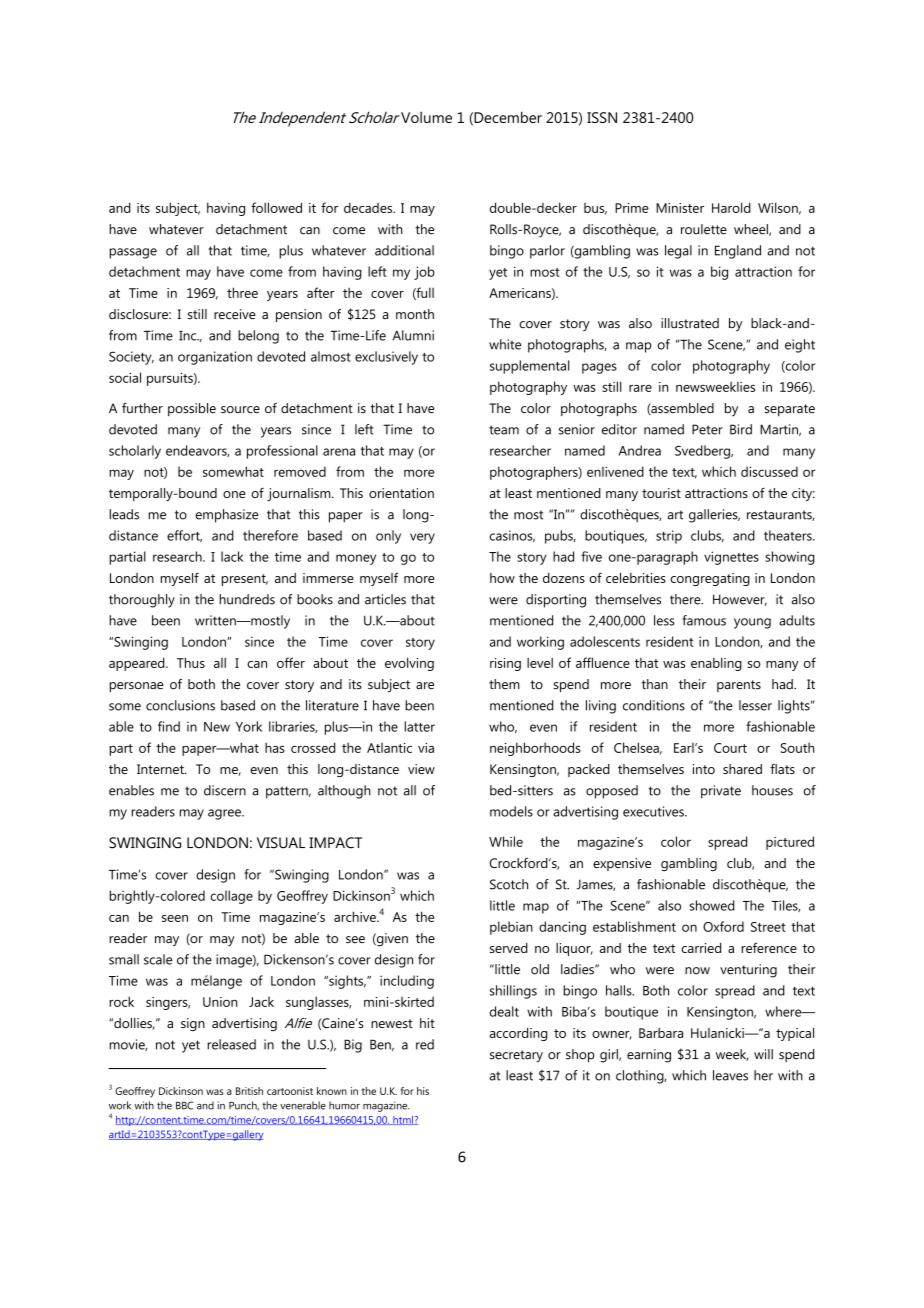 The image size is (924, 1308). What do you see at coordinates (421, 769) in the screenshot?
I see `view` at bounding box center [421, 769].
